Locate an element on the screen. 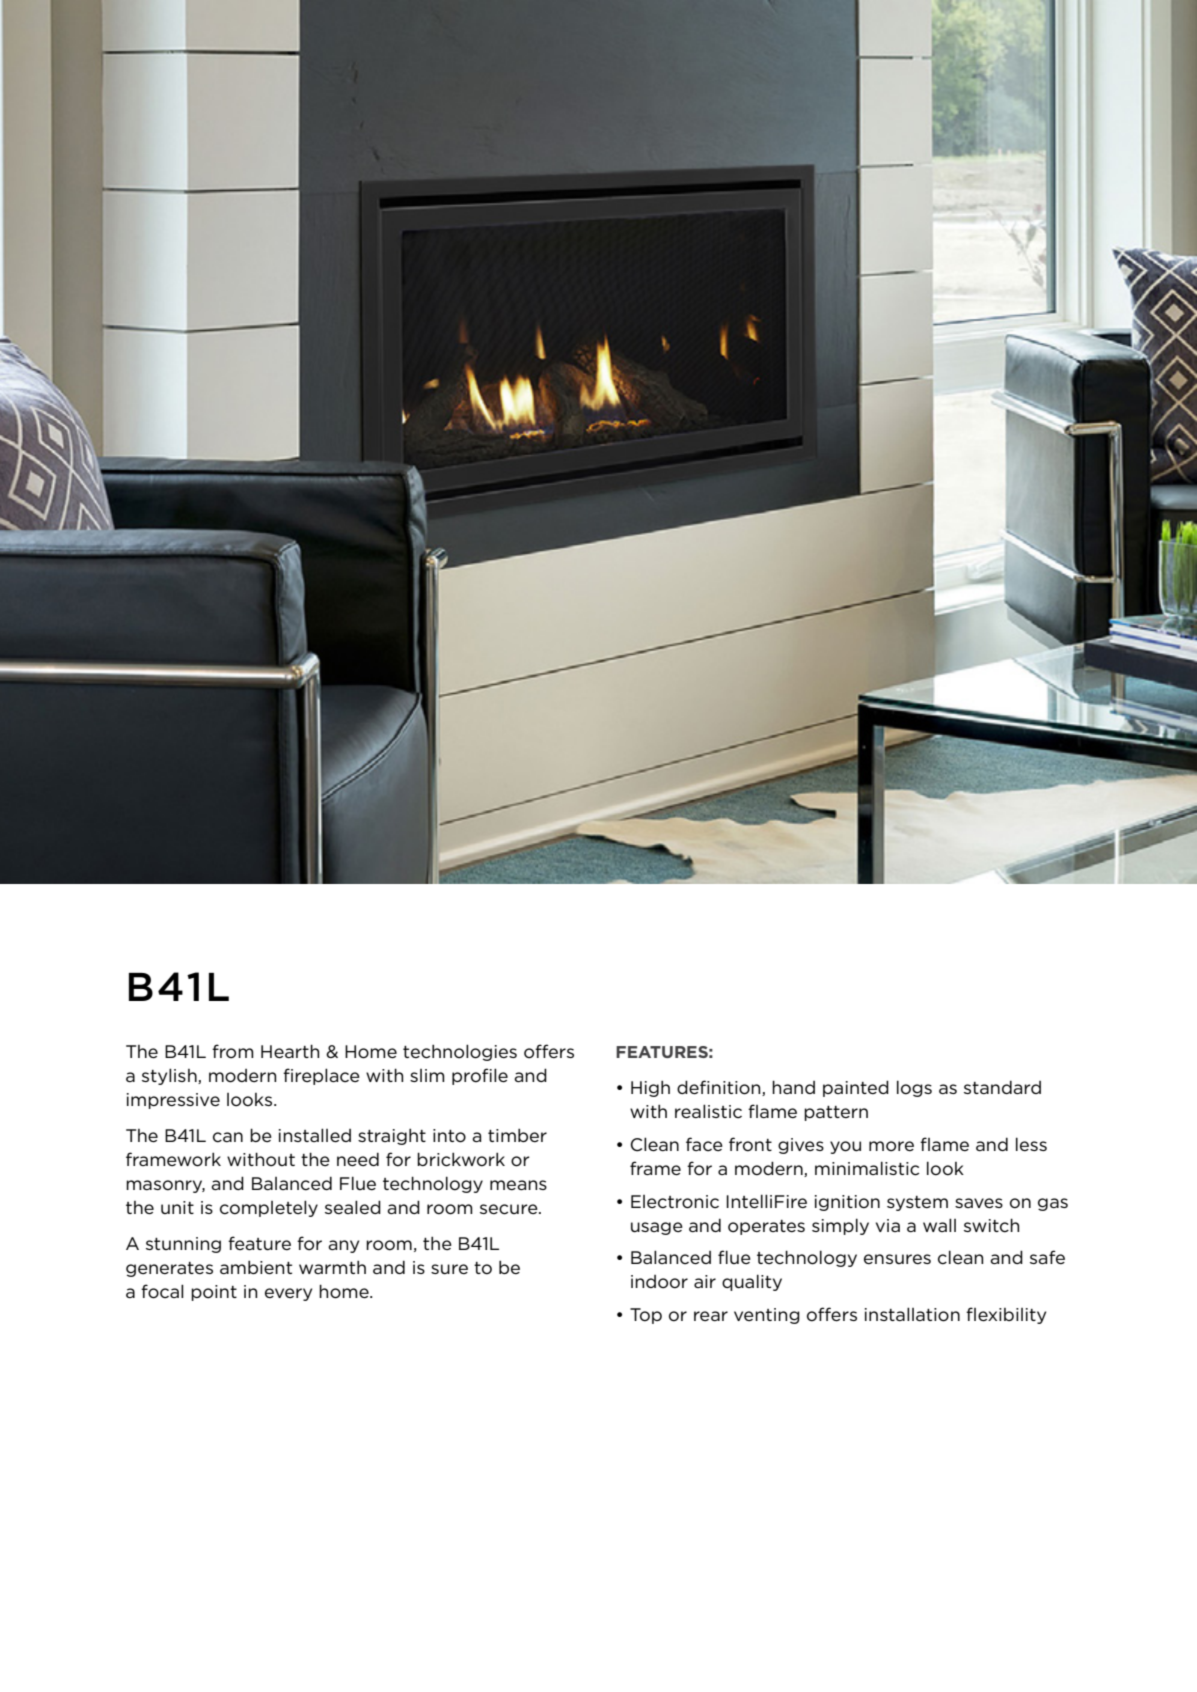 The height and width of the screenshot is (1692, 1197). installed is located at coordinates (315, 1135).
